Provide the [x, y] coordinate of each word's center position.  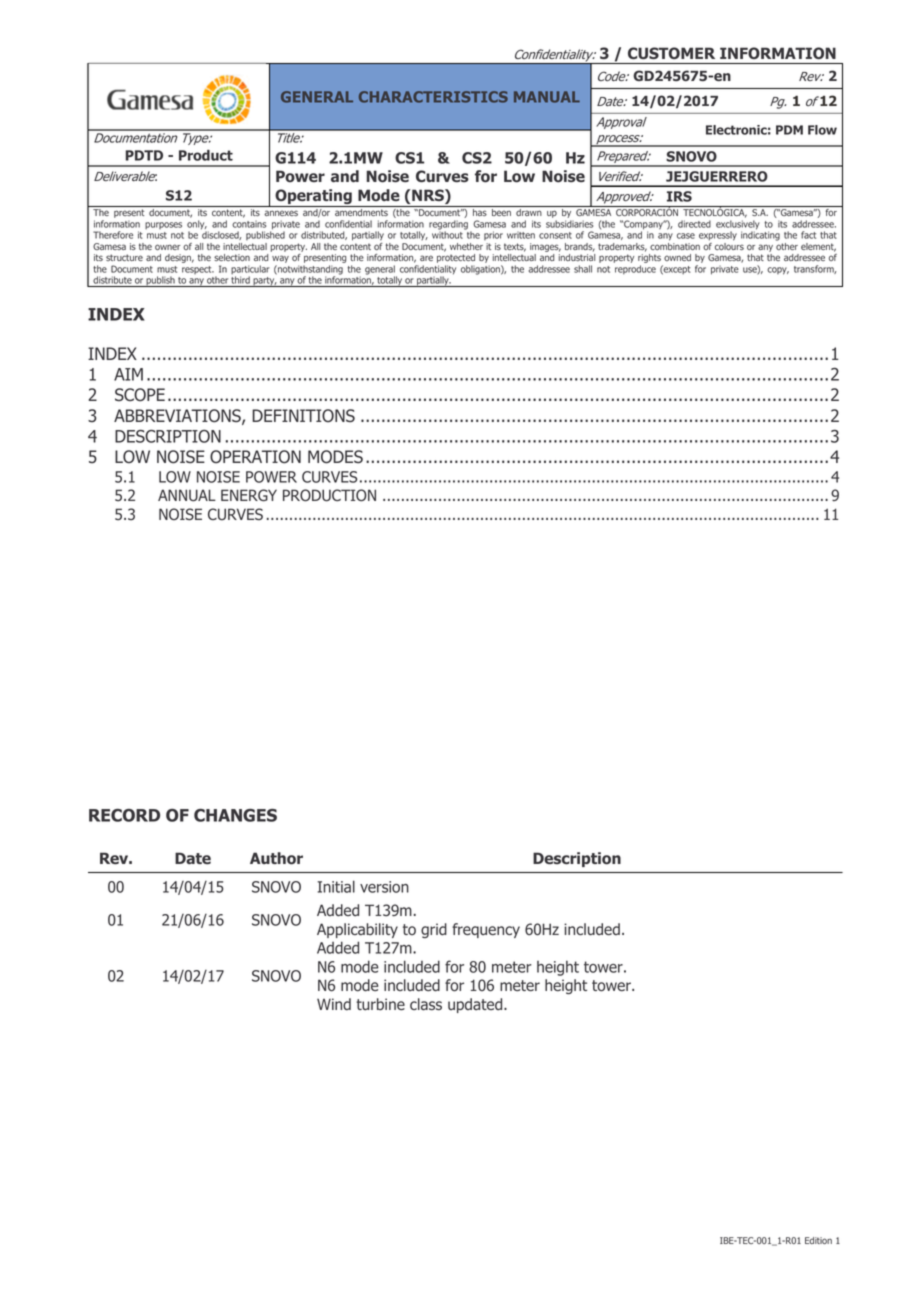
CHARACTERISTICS [433, 97]
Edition [818, 1240]
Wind [334, 1004]
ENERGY [249, 495]
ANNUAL [187, 495]
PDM [789, 130]
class [426, 1004]
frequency [486, 930]
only [197, 226]
